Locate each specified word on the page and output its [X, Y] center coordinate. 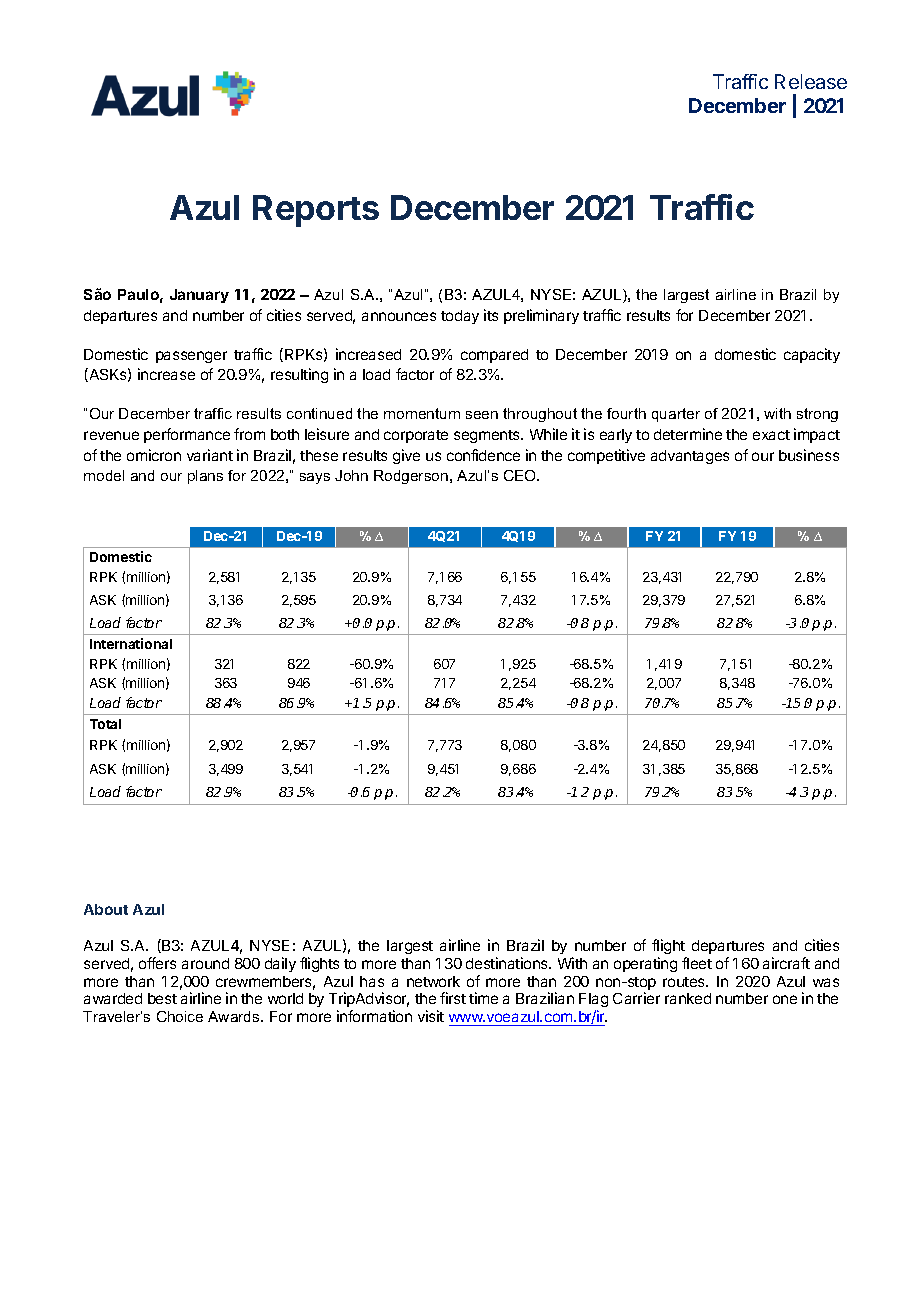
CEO [521, 475]
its [491, 315]
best [162, 998]
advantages [690, 457]
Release [811, 81]
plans [205, 477]
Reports [316, 211]
